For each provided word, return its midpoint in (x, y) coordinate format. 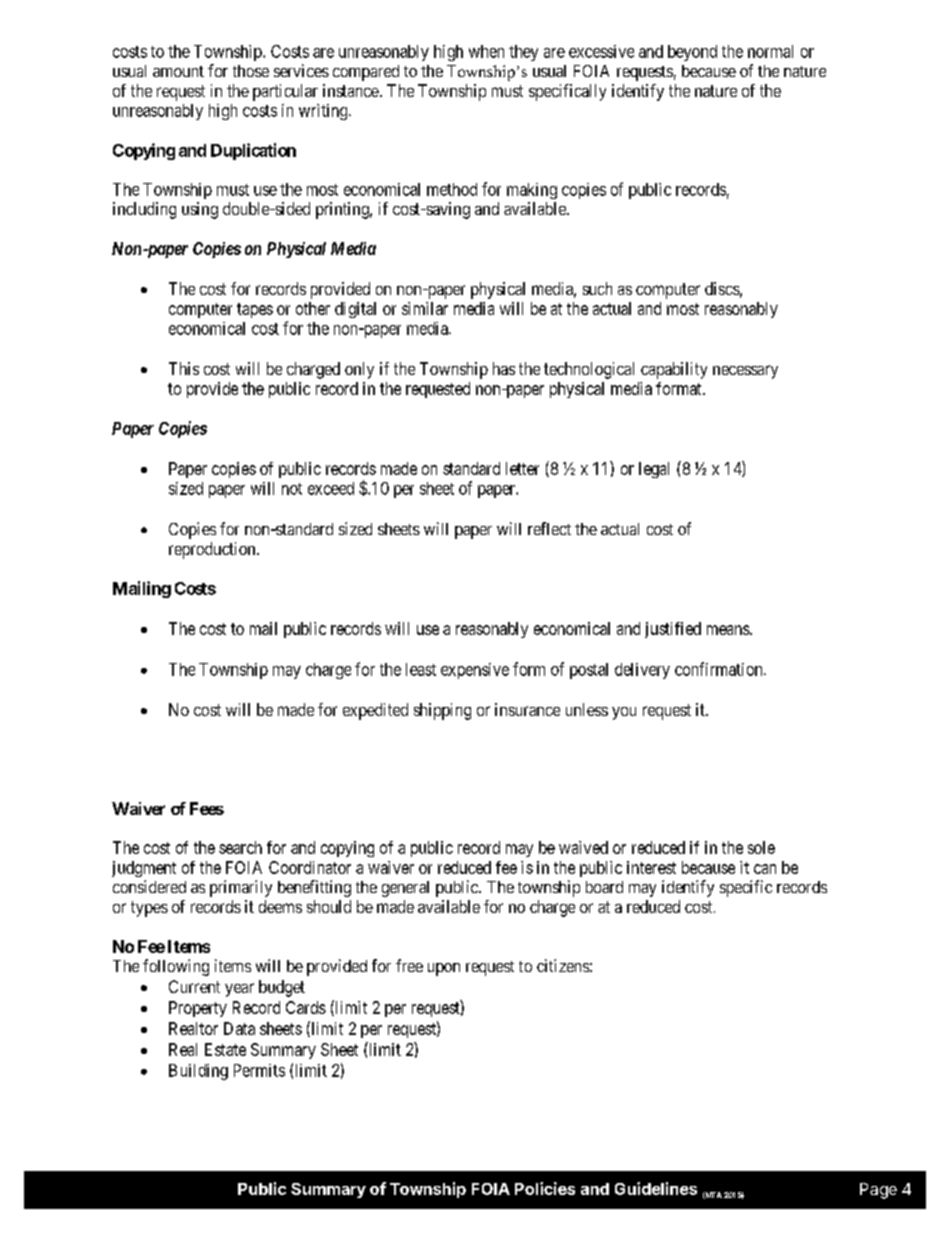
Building (198, 1072)
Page (878, 1191)
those (251, 71)
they (523, 53)
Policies (545, 1188)
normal (770, 51)
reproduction (213, 550)
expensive (475, 671)
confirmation (720, 669)
